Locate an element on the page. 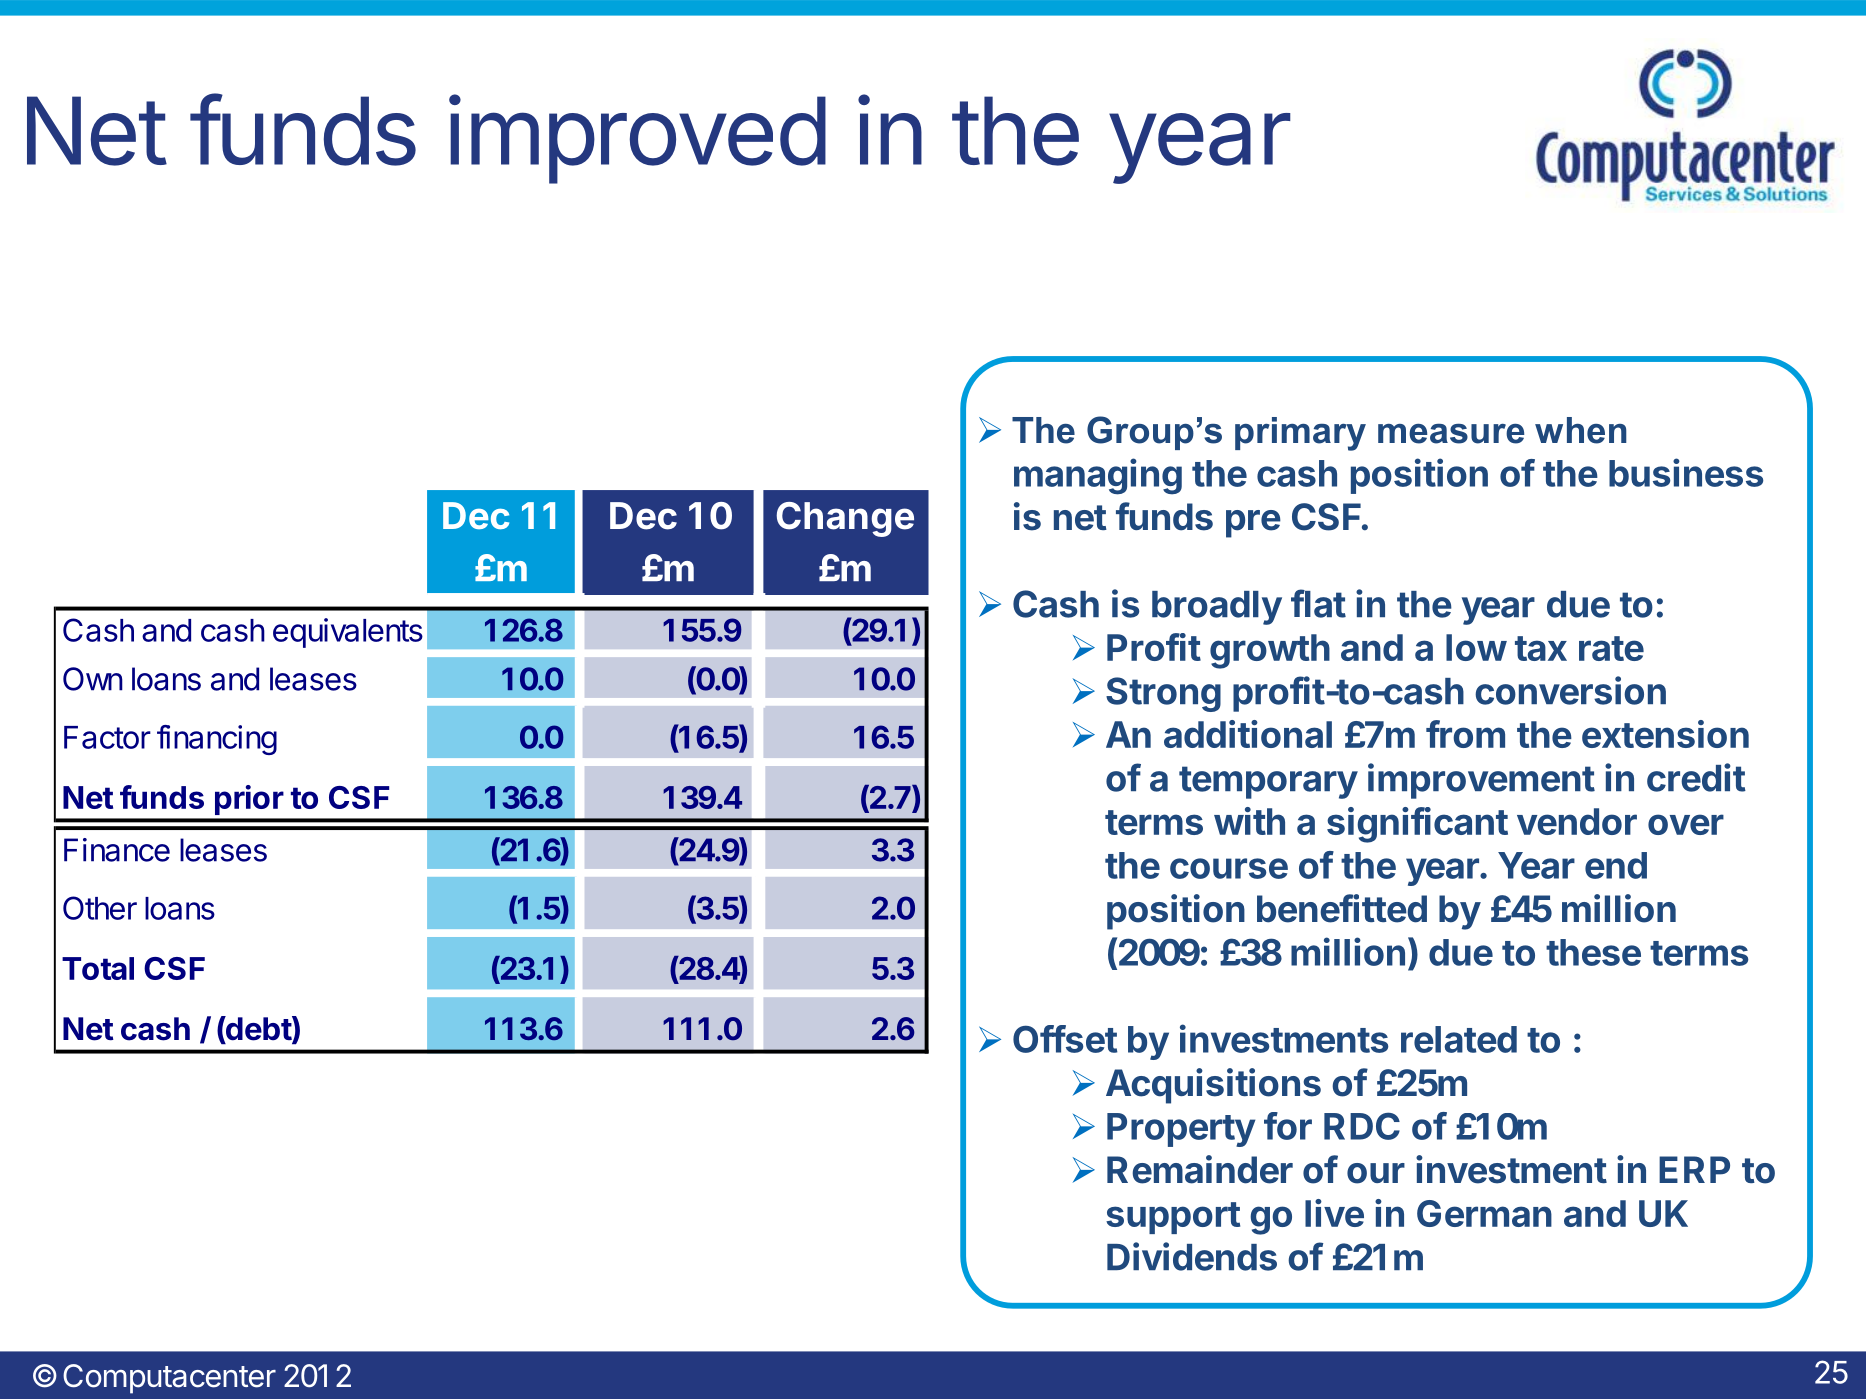  low is located at coordinates (1476, 647).
